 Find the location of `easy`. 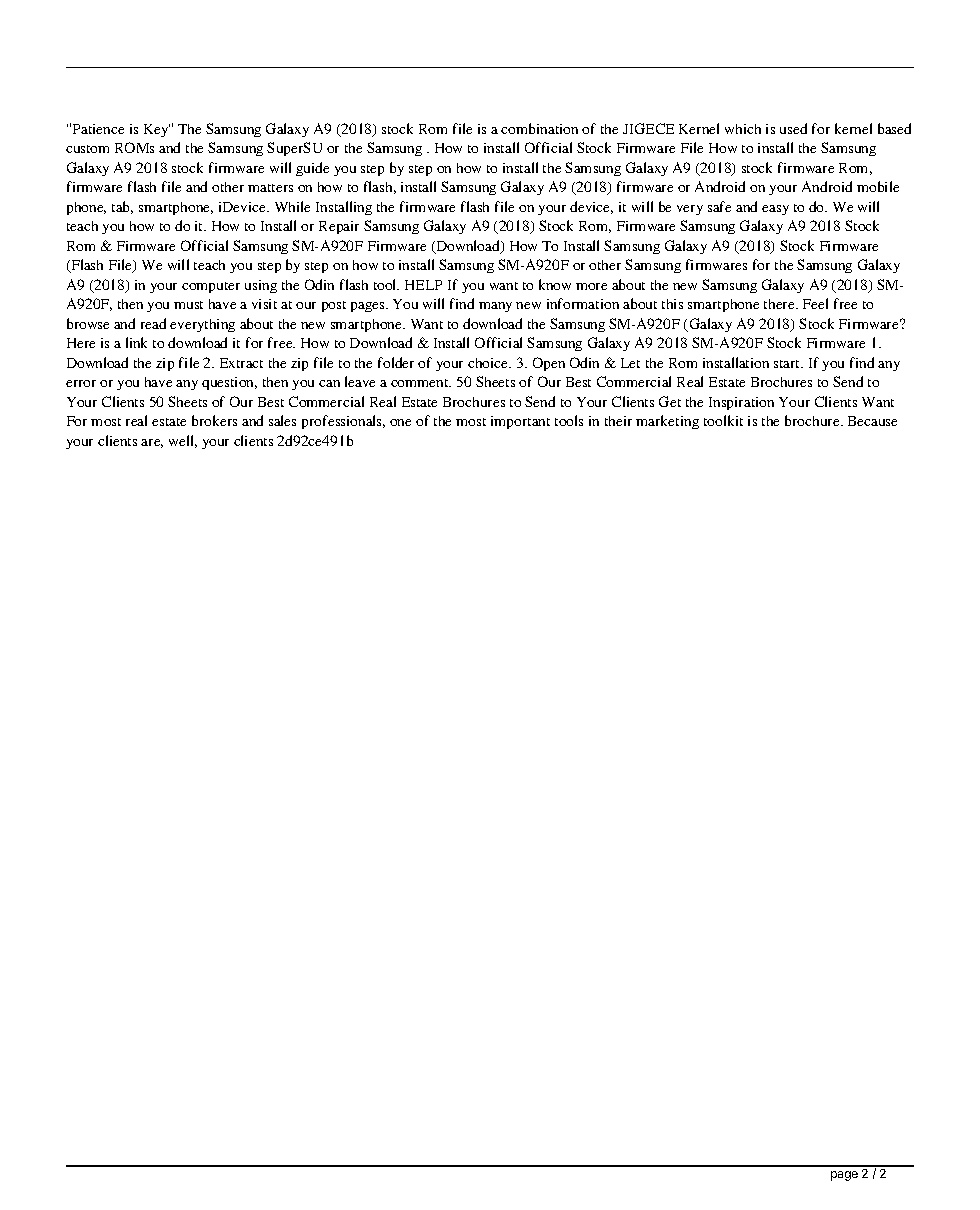

easy is located at coordinates (775, 210).
